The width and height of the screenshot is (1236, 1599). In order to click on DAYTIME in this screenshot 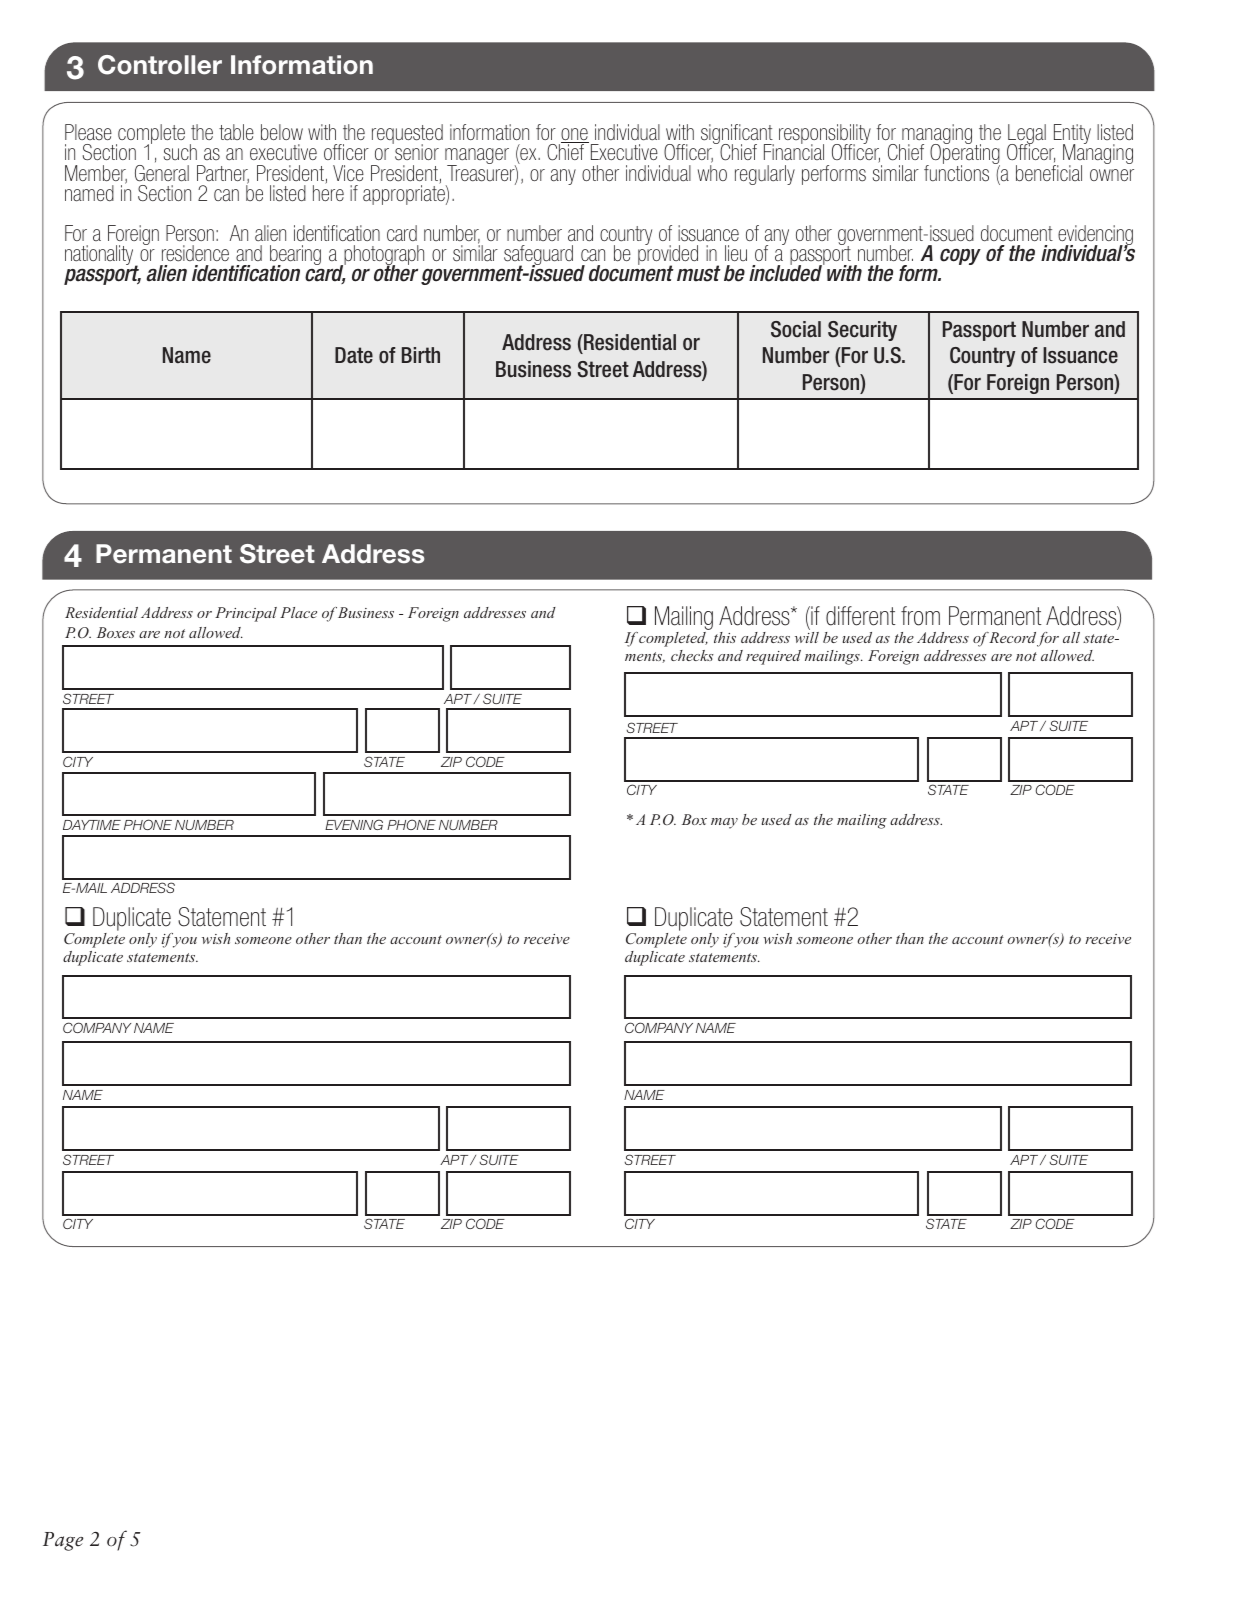, I will do `click(92, 825)`.
